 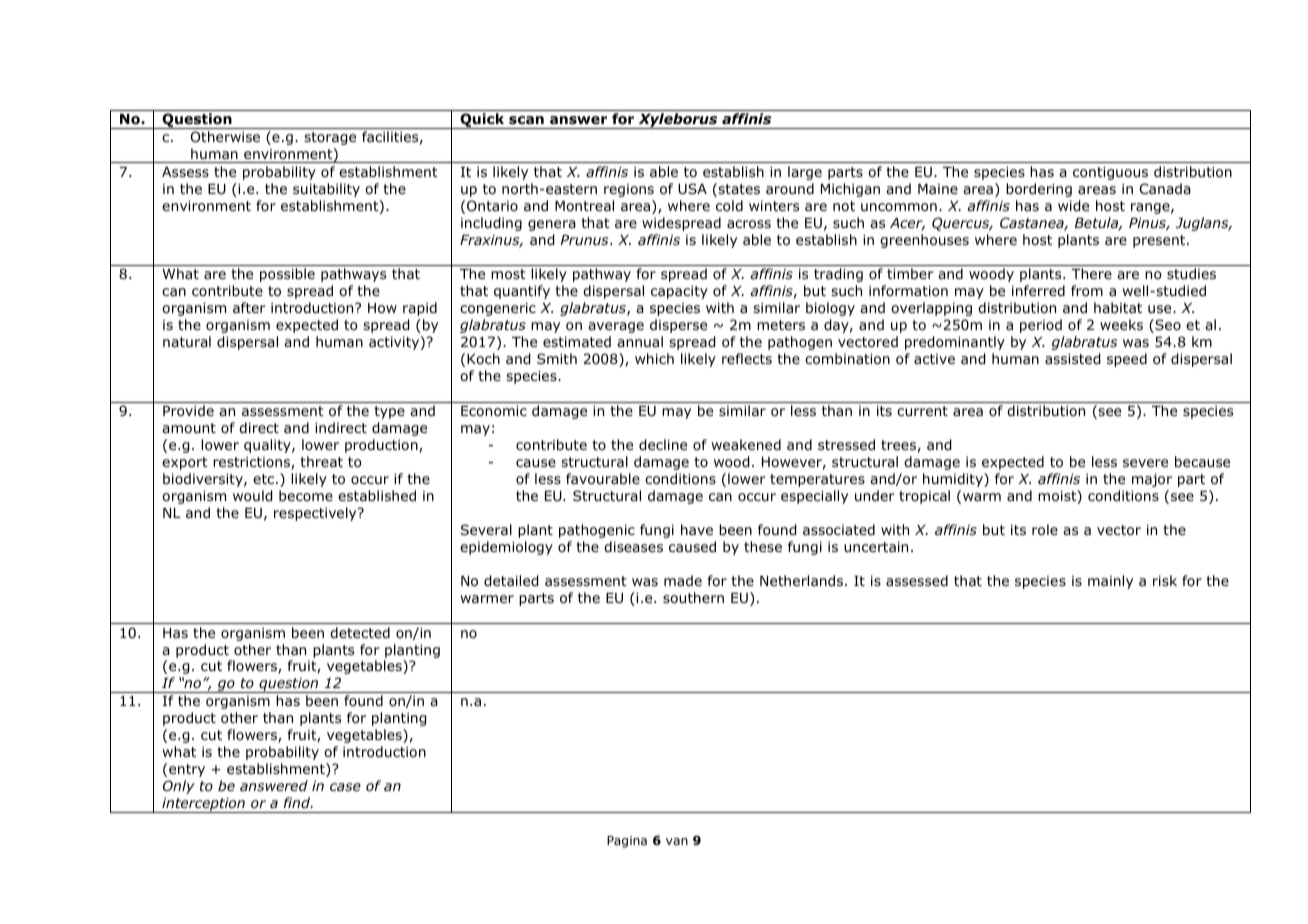 I want to click on role, so click(x=1045, y=530).
